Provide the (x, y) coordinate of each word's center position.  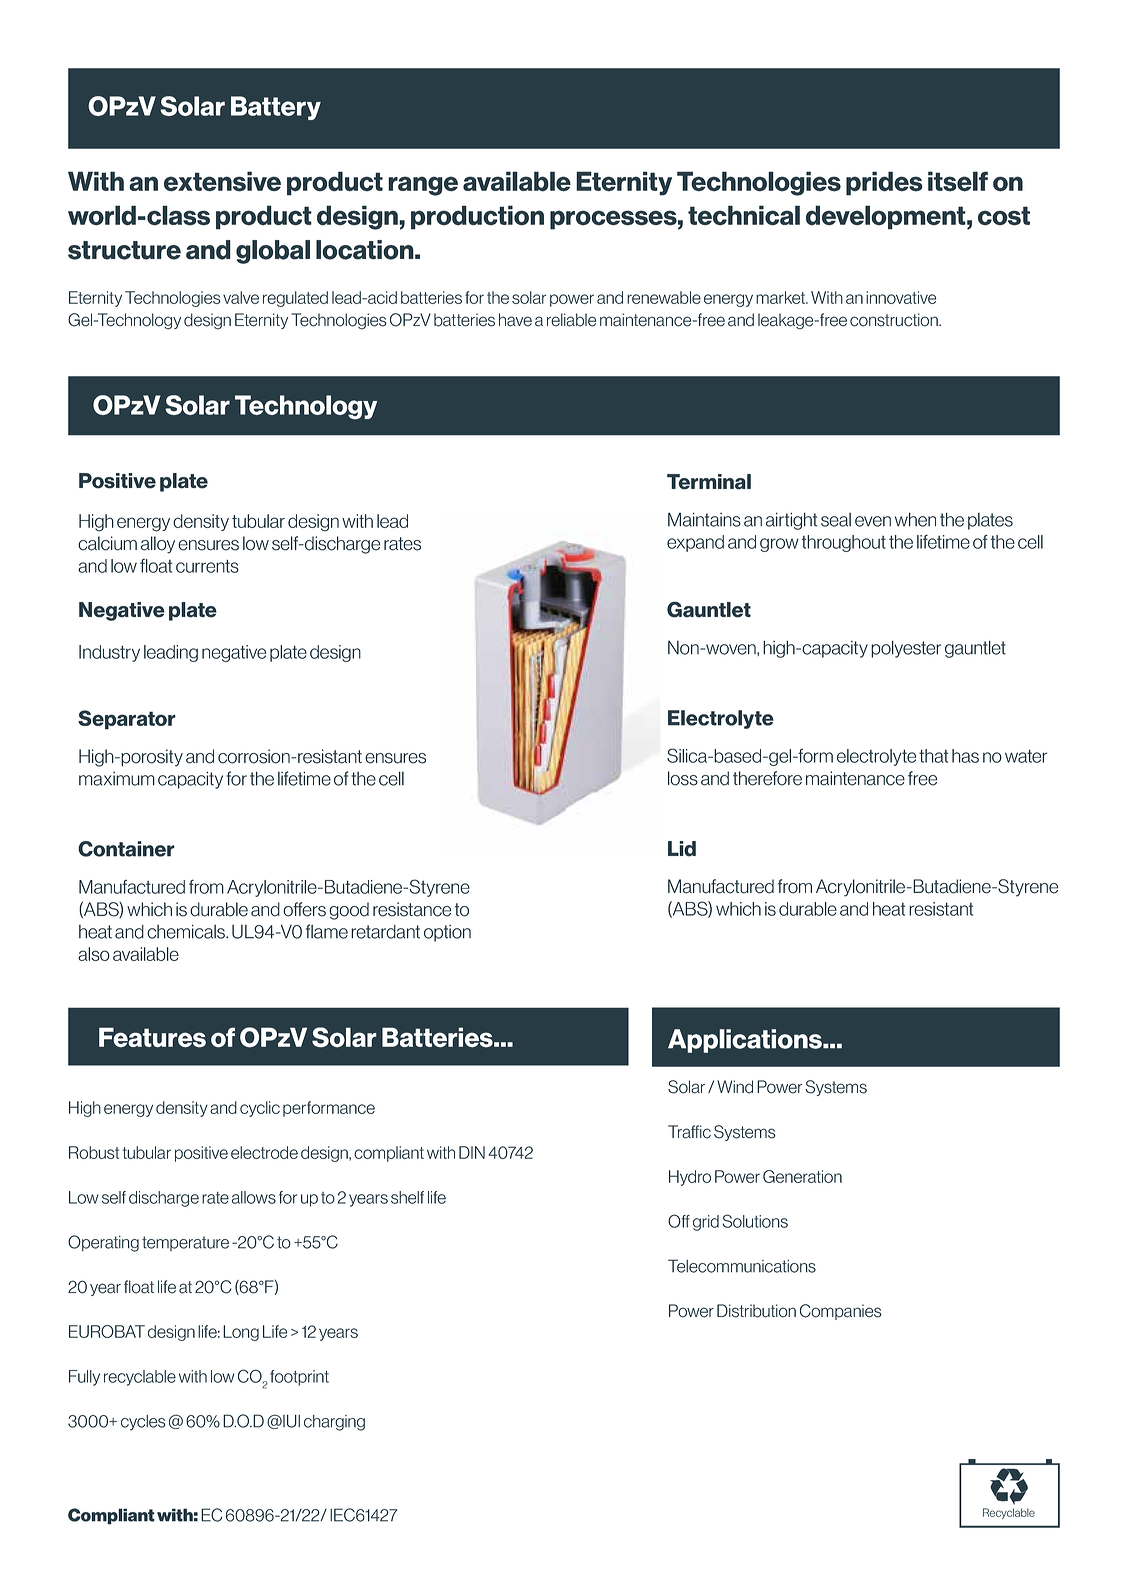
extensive (222, 181)
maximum (117, 779)
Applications (746, 1041)
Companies (841, 1312)
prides (884, 183)
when (915, 519)
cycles (143, 1423)
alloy (158, 545)
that (933, 756)
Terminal (709, 482)
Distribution (756, 1311)
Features (152, 1037)
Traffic (689, 1132)
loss (683, 778)
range (423, 186)
